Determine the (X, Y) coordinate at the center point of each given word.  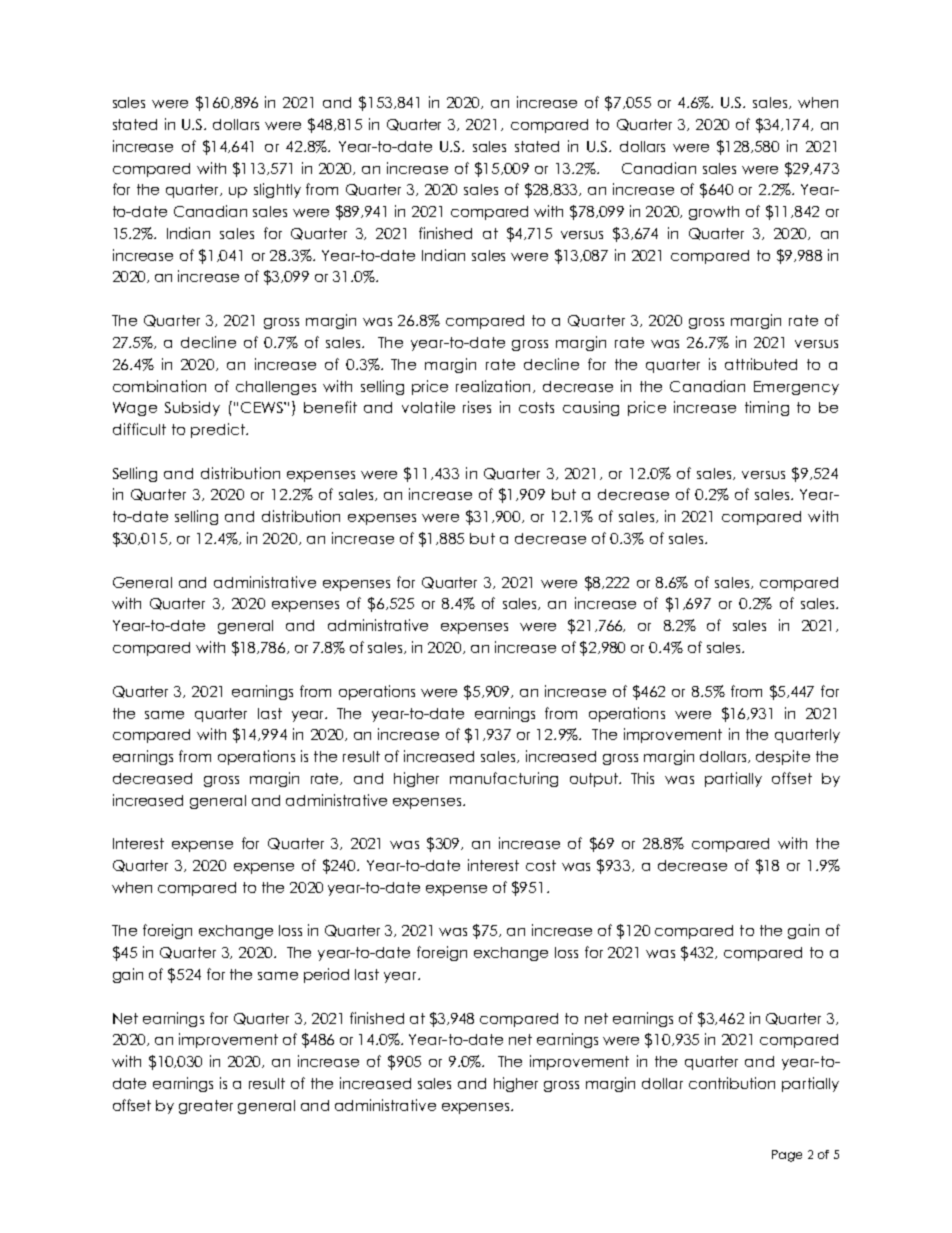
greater (206, 1107)
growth (714, 213)
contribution (732, 1083)
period (326, 975)
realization (495, 386)
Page (787, 1156)
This (642, 778)
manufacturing (504, 779)
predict (219, 430)
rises (477, 407)
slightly (277, 190)
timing (767, 408)
